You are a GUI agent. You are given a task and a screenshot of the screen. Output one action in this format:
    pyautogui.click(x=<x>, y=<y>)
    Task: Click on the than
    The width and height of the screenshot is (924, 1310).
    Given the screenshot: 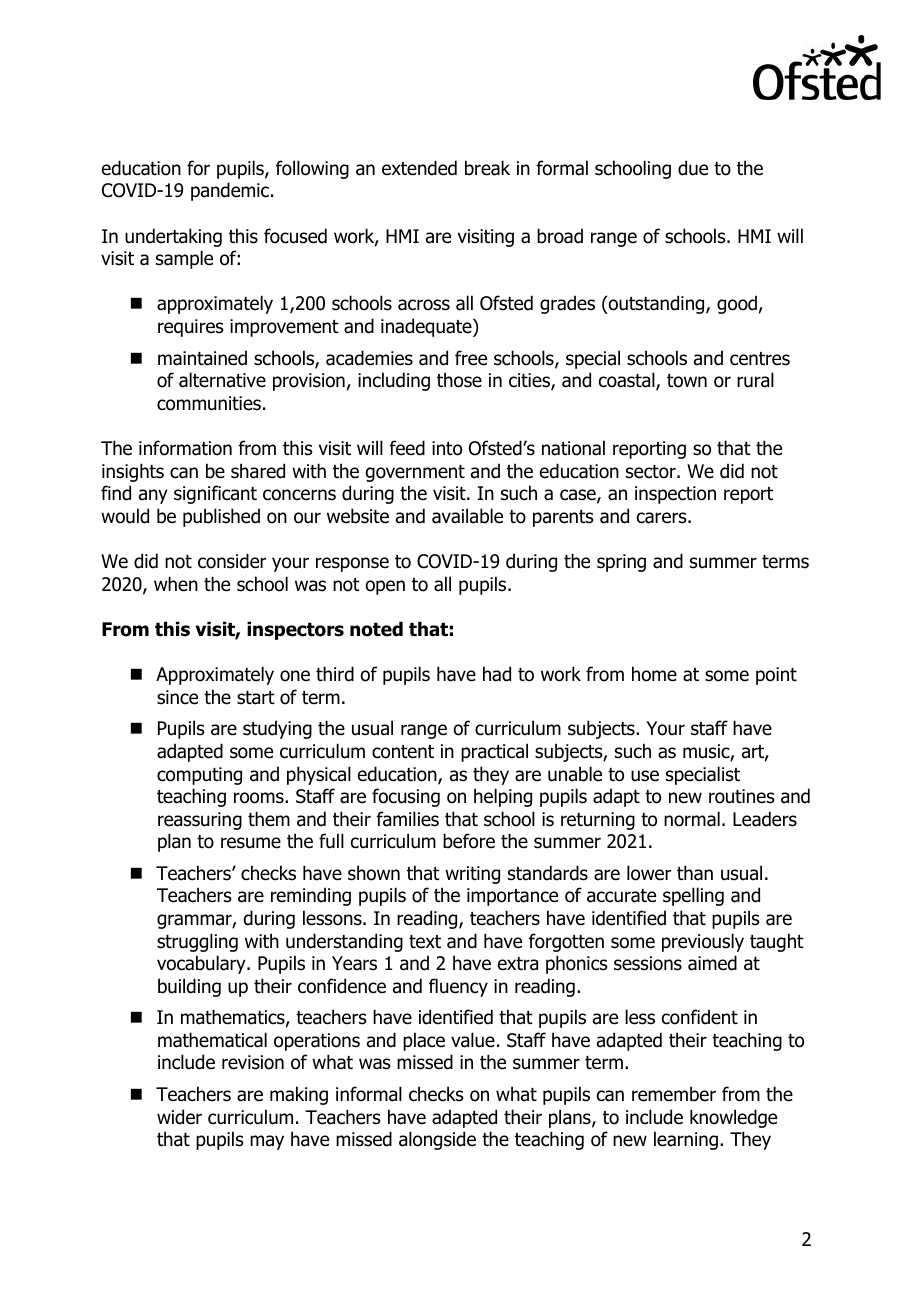 What is the action you would take?
    pyautogui.click(x=695, y=873)
